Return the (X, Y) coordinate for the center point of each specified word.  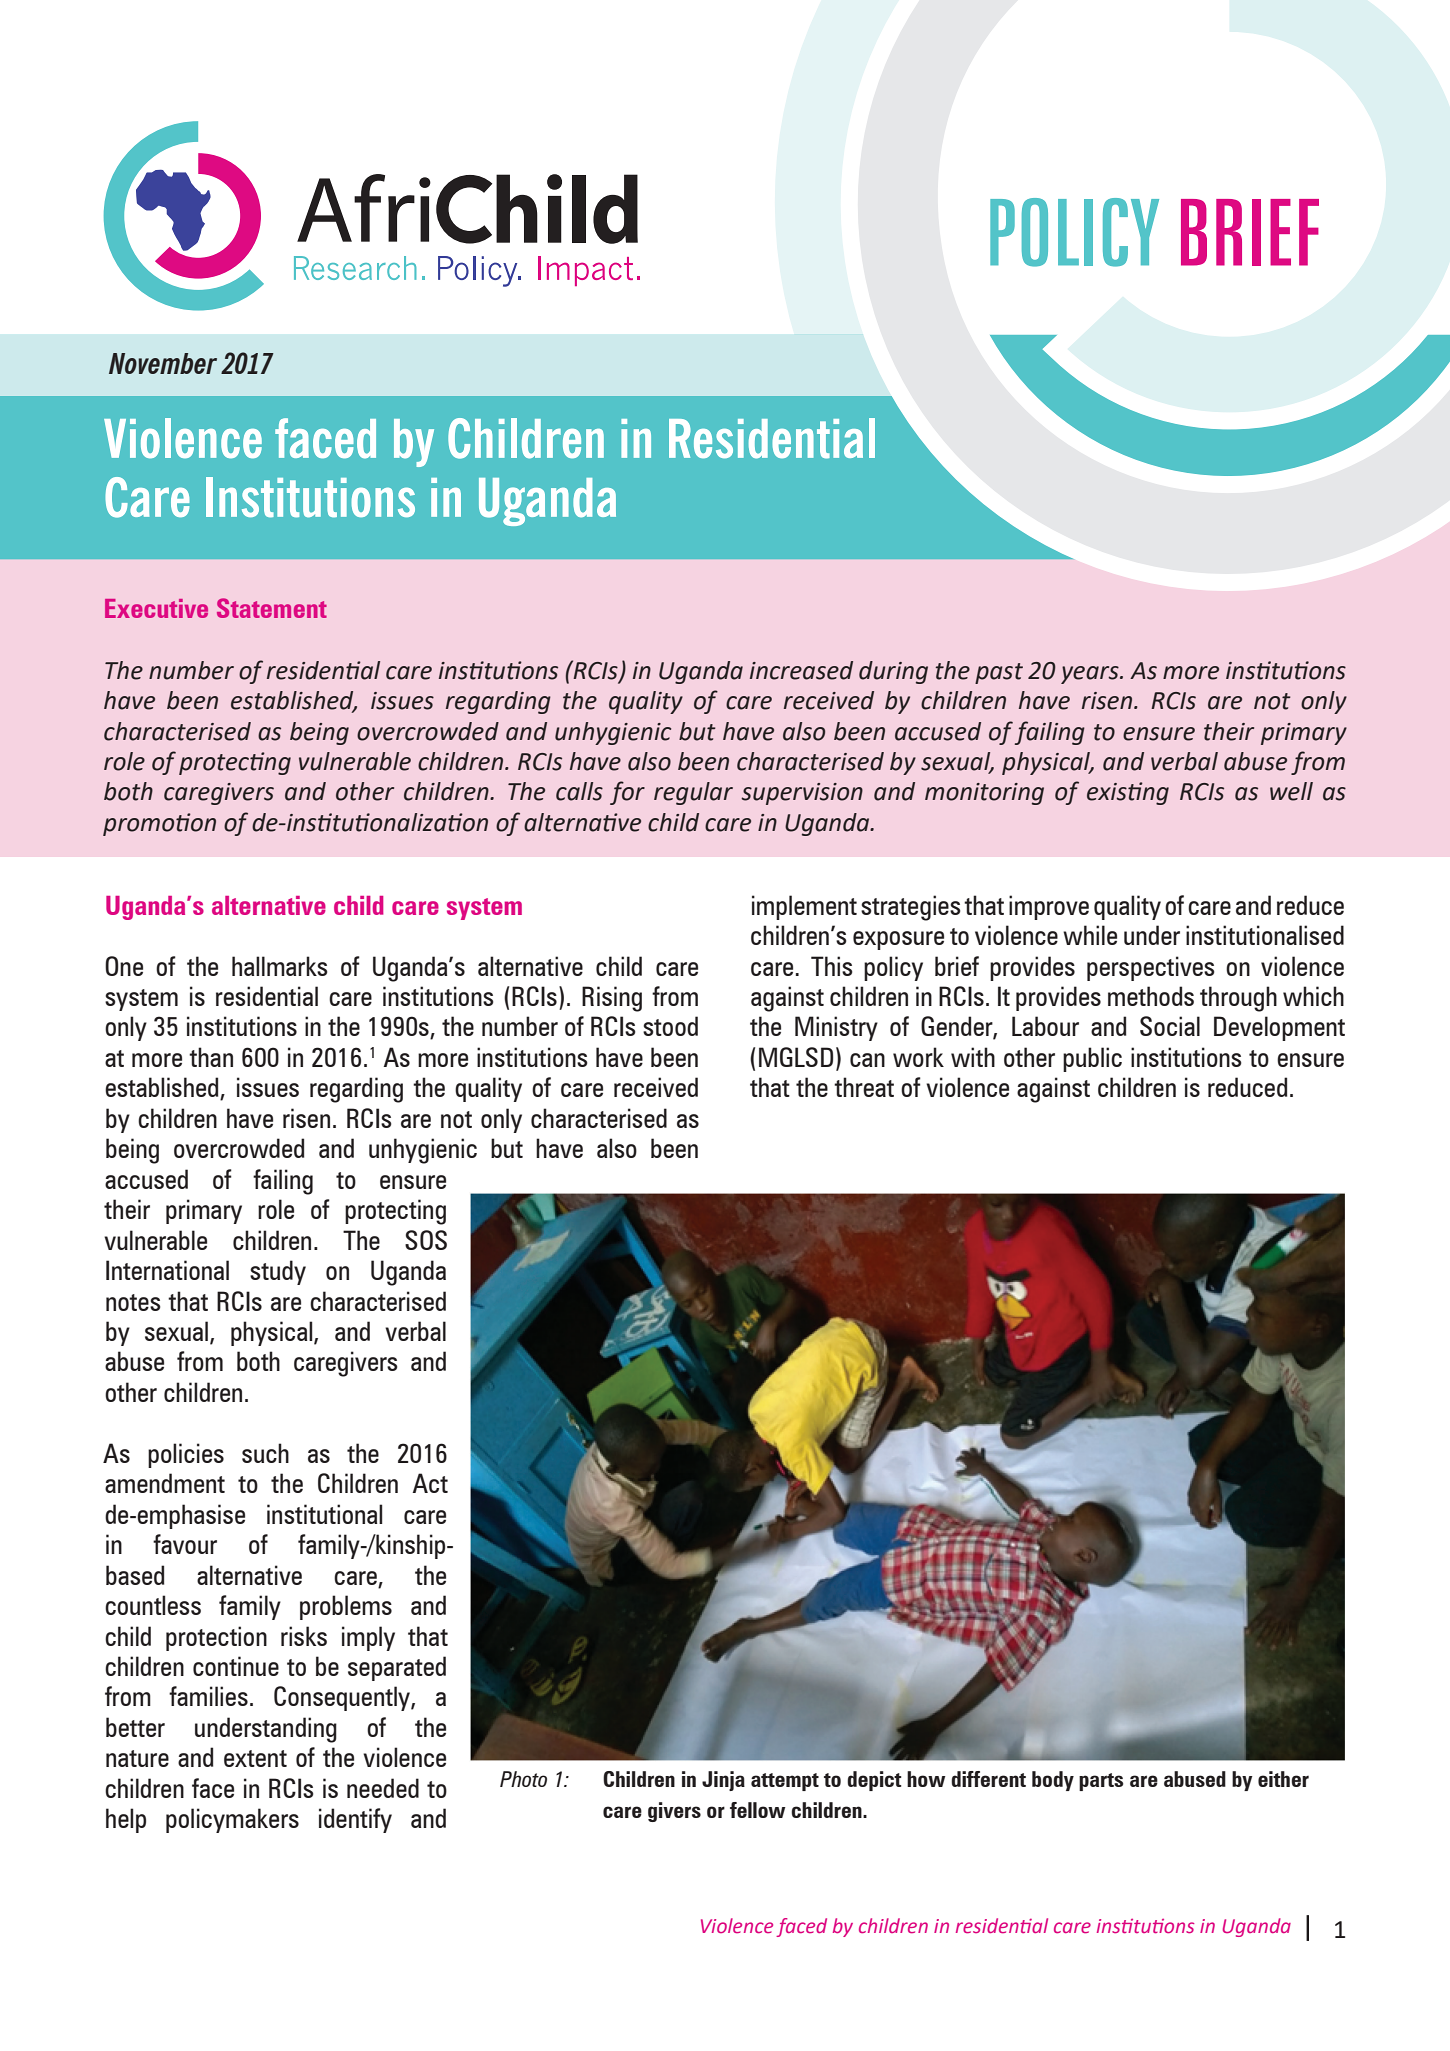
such (265, 1453)
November (163, 363)
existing (1128, 793)
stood (670, 1026)
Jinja (723, 1781)
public (1092, 1059)
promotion (159, 824)
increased (801, 670)
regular (693, 793)
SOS (426, 1240)
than (211, 1057)
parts (1101, 1782)
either (1283, 1779)
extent (255, 1758)
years (1091, 675)
